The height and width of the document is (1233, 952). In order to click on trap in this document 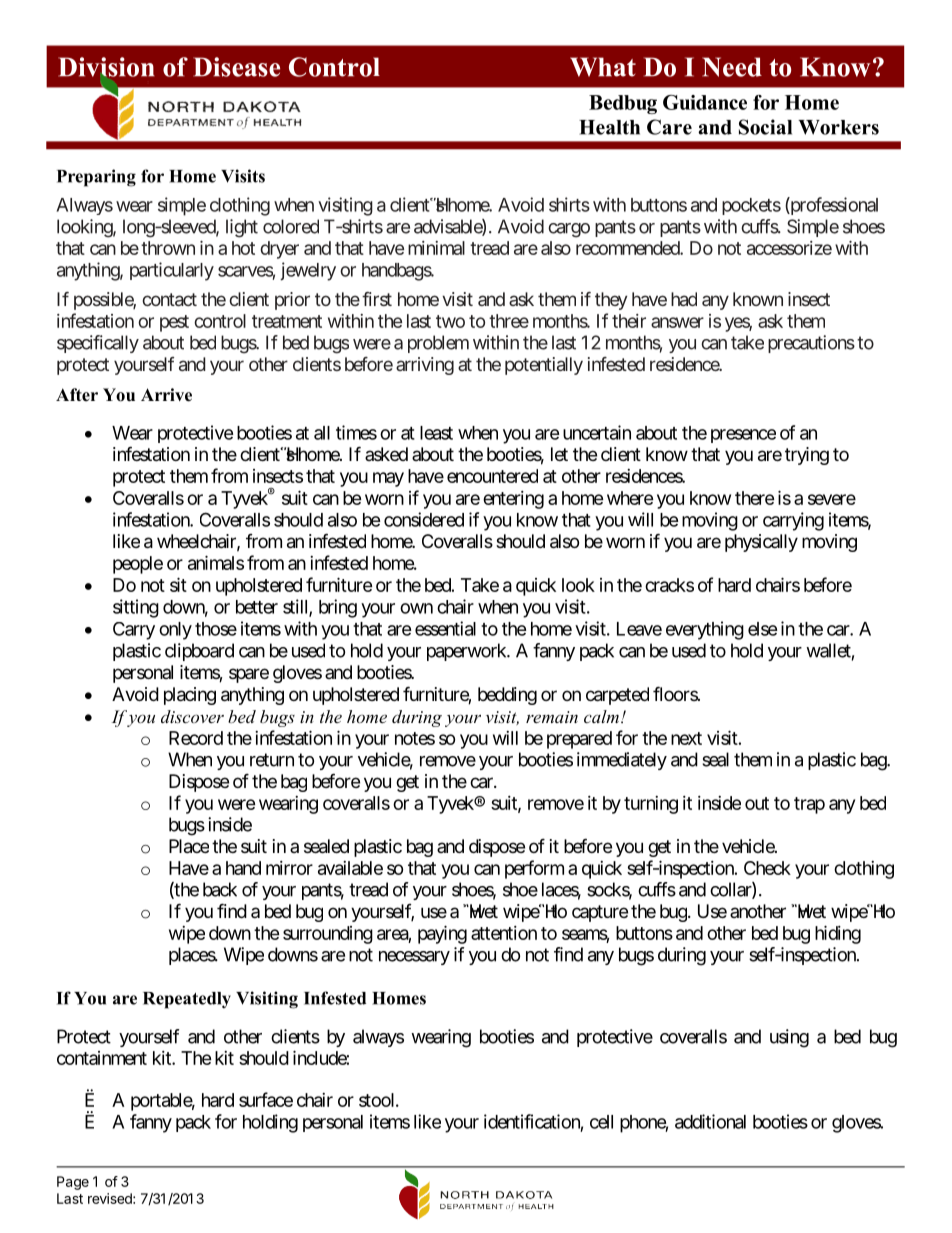, I will do `click(809, 805)`.
